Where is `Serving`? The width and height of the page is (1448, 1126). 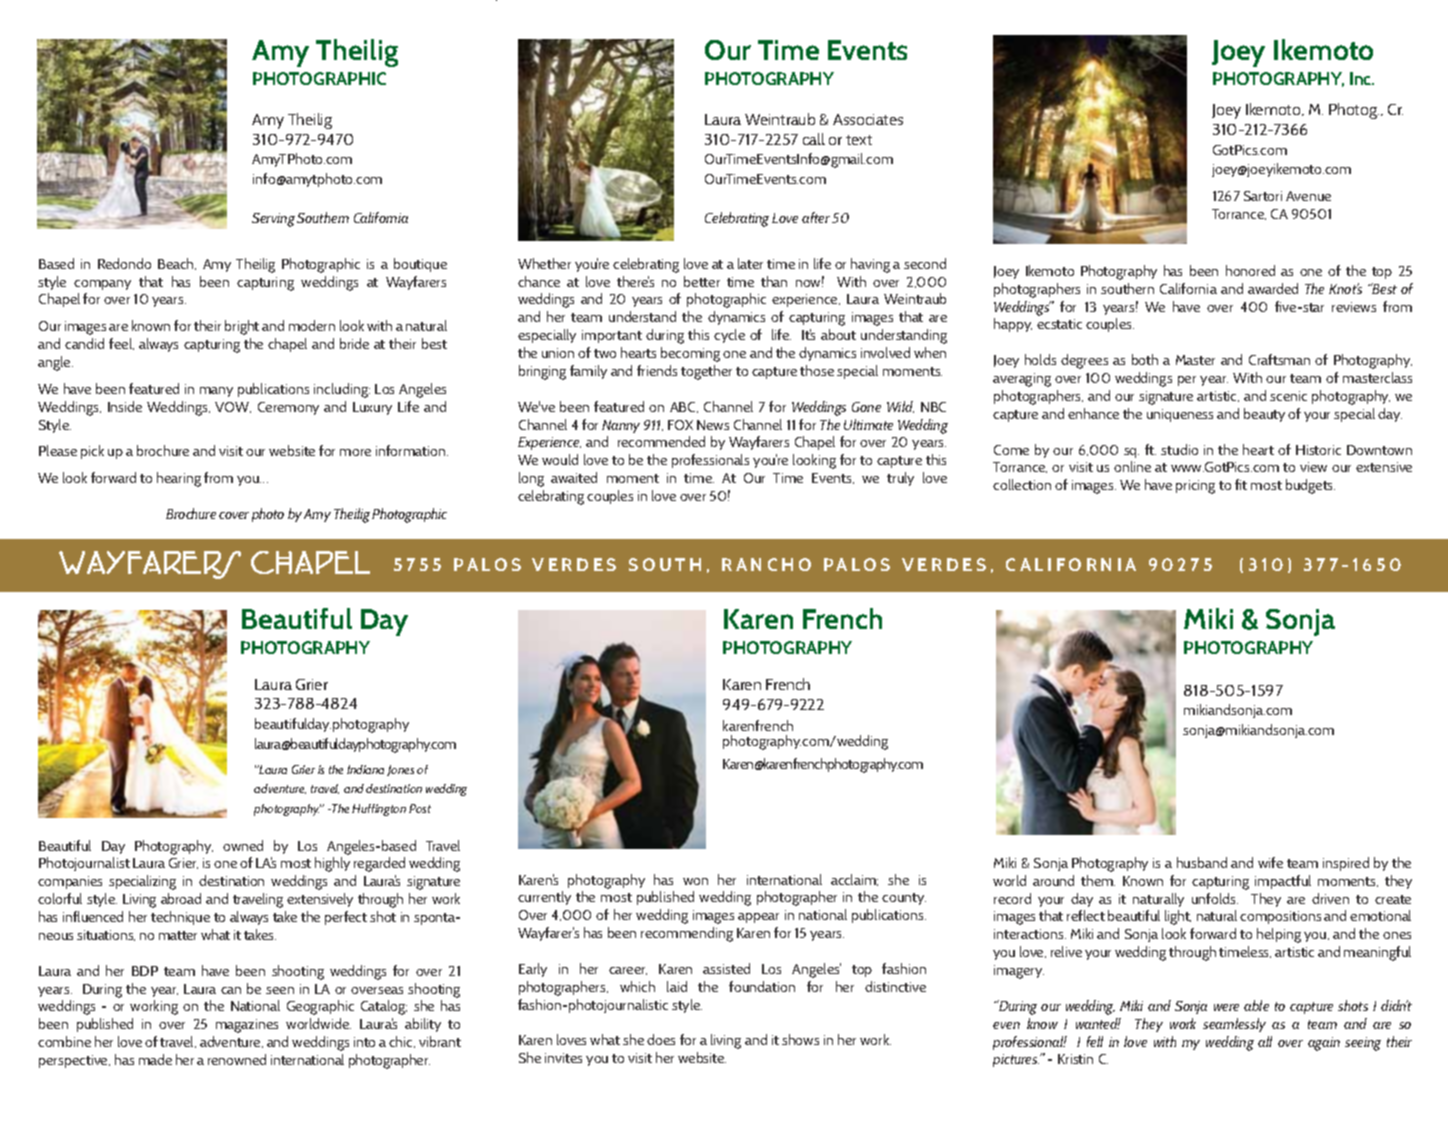
Serving is located at coordinates (273, 220).
